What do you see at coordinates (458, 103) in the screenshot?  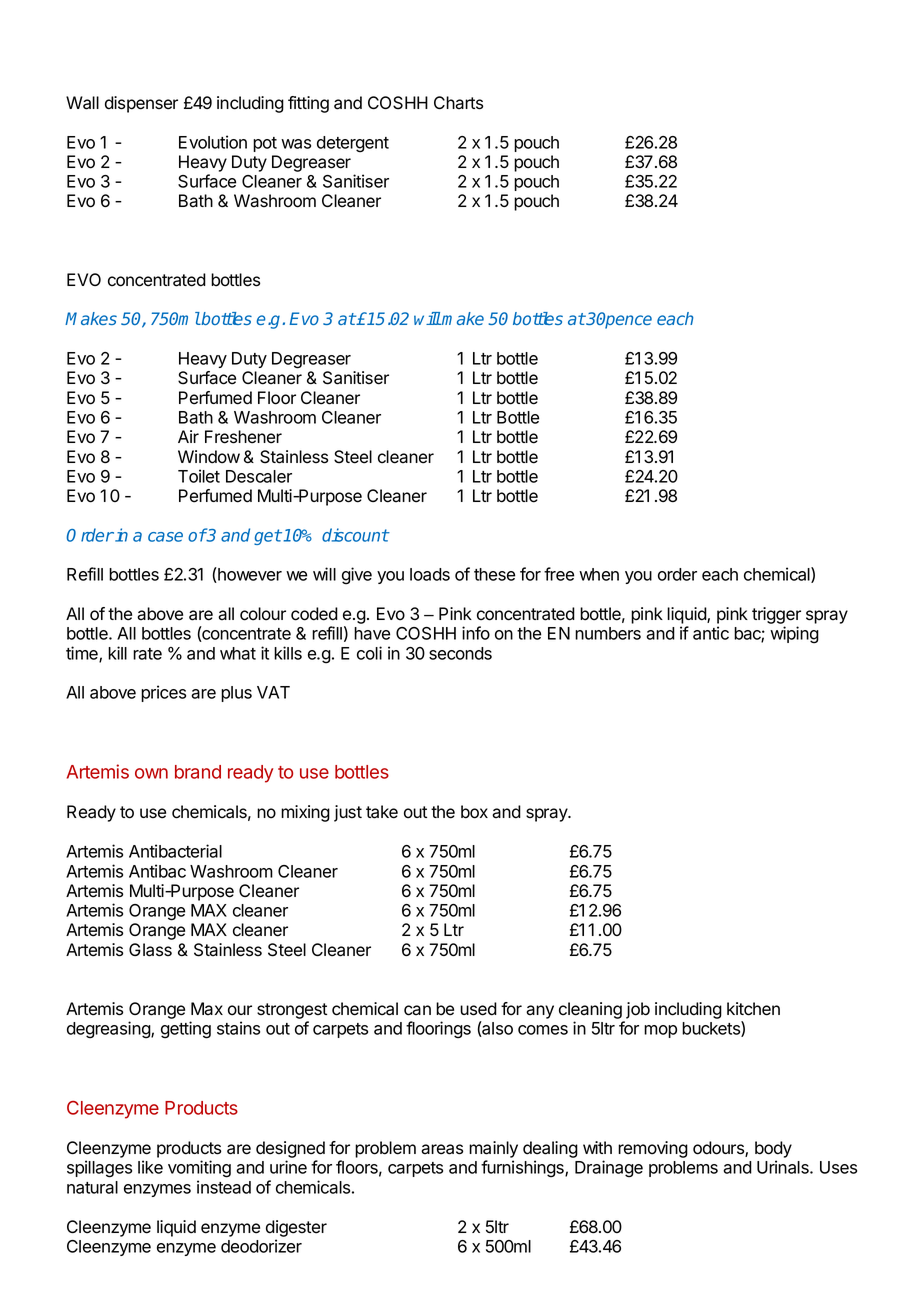 I see `Charts` at bounding box center [458, 103].
